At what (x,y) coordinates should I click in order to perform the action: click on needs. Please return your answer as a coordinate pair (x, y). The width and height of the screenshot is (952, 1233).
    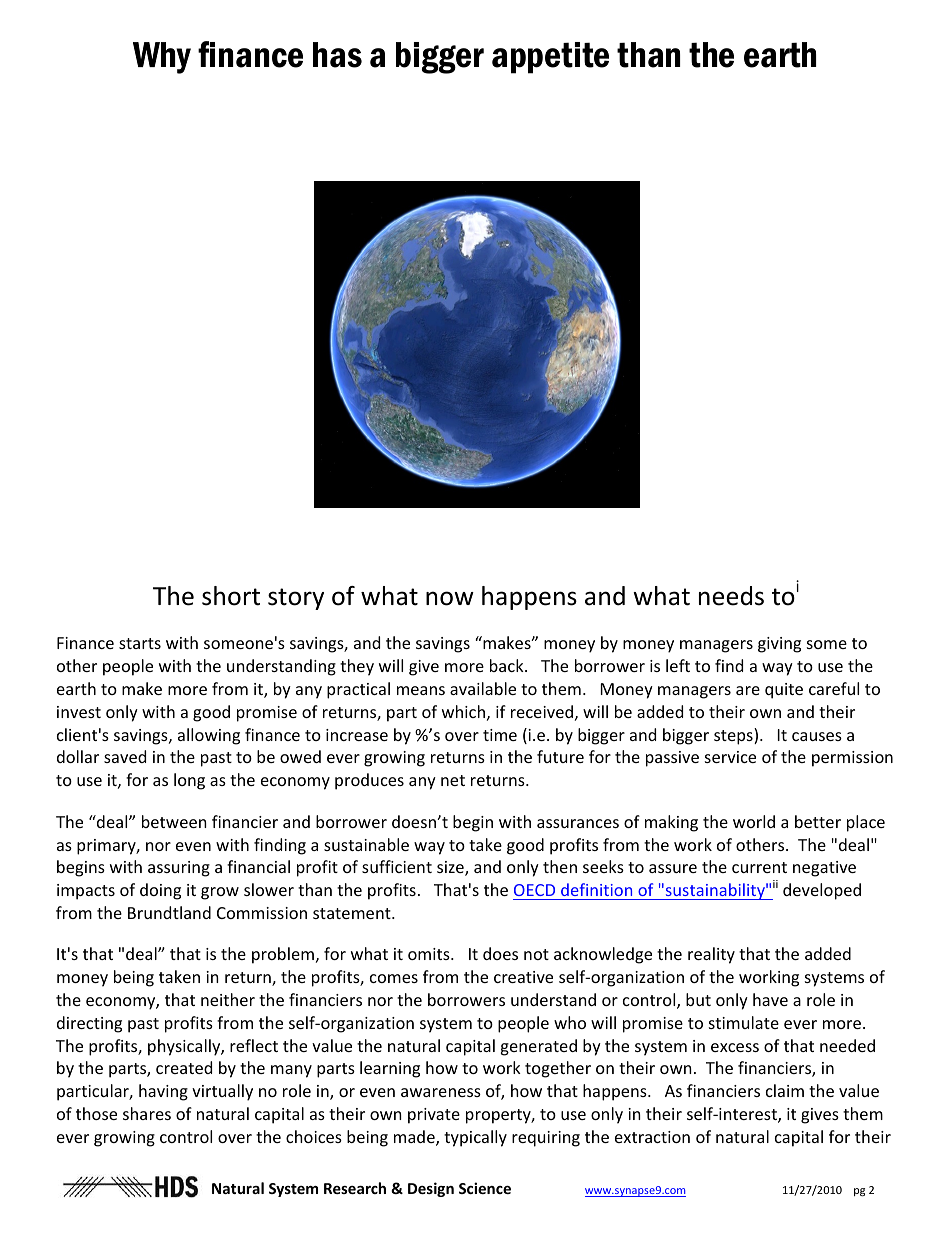
    Looking at the image, I should click on (731, 596).
